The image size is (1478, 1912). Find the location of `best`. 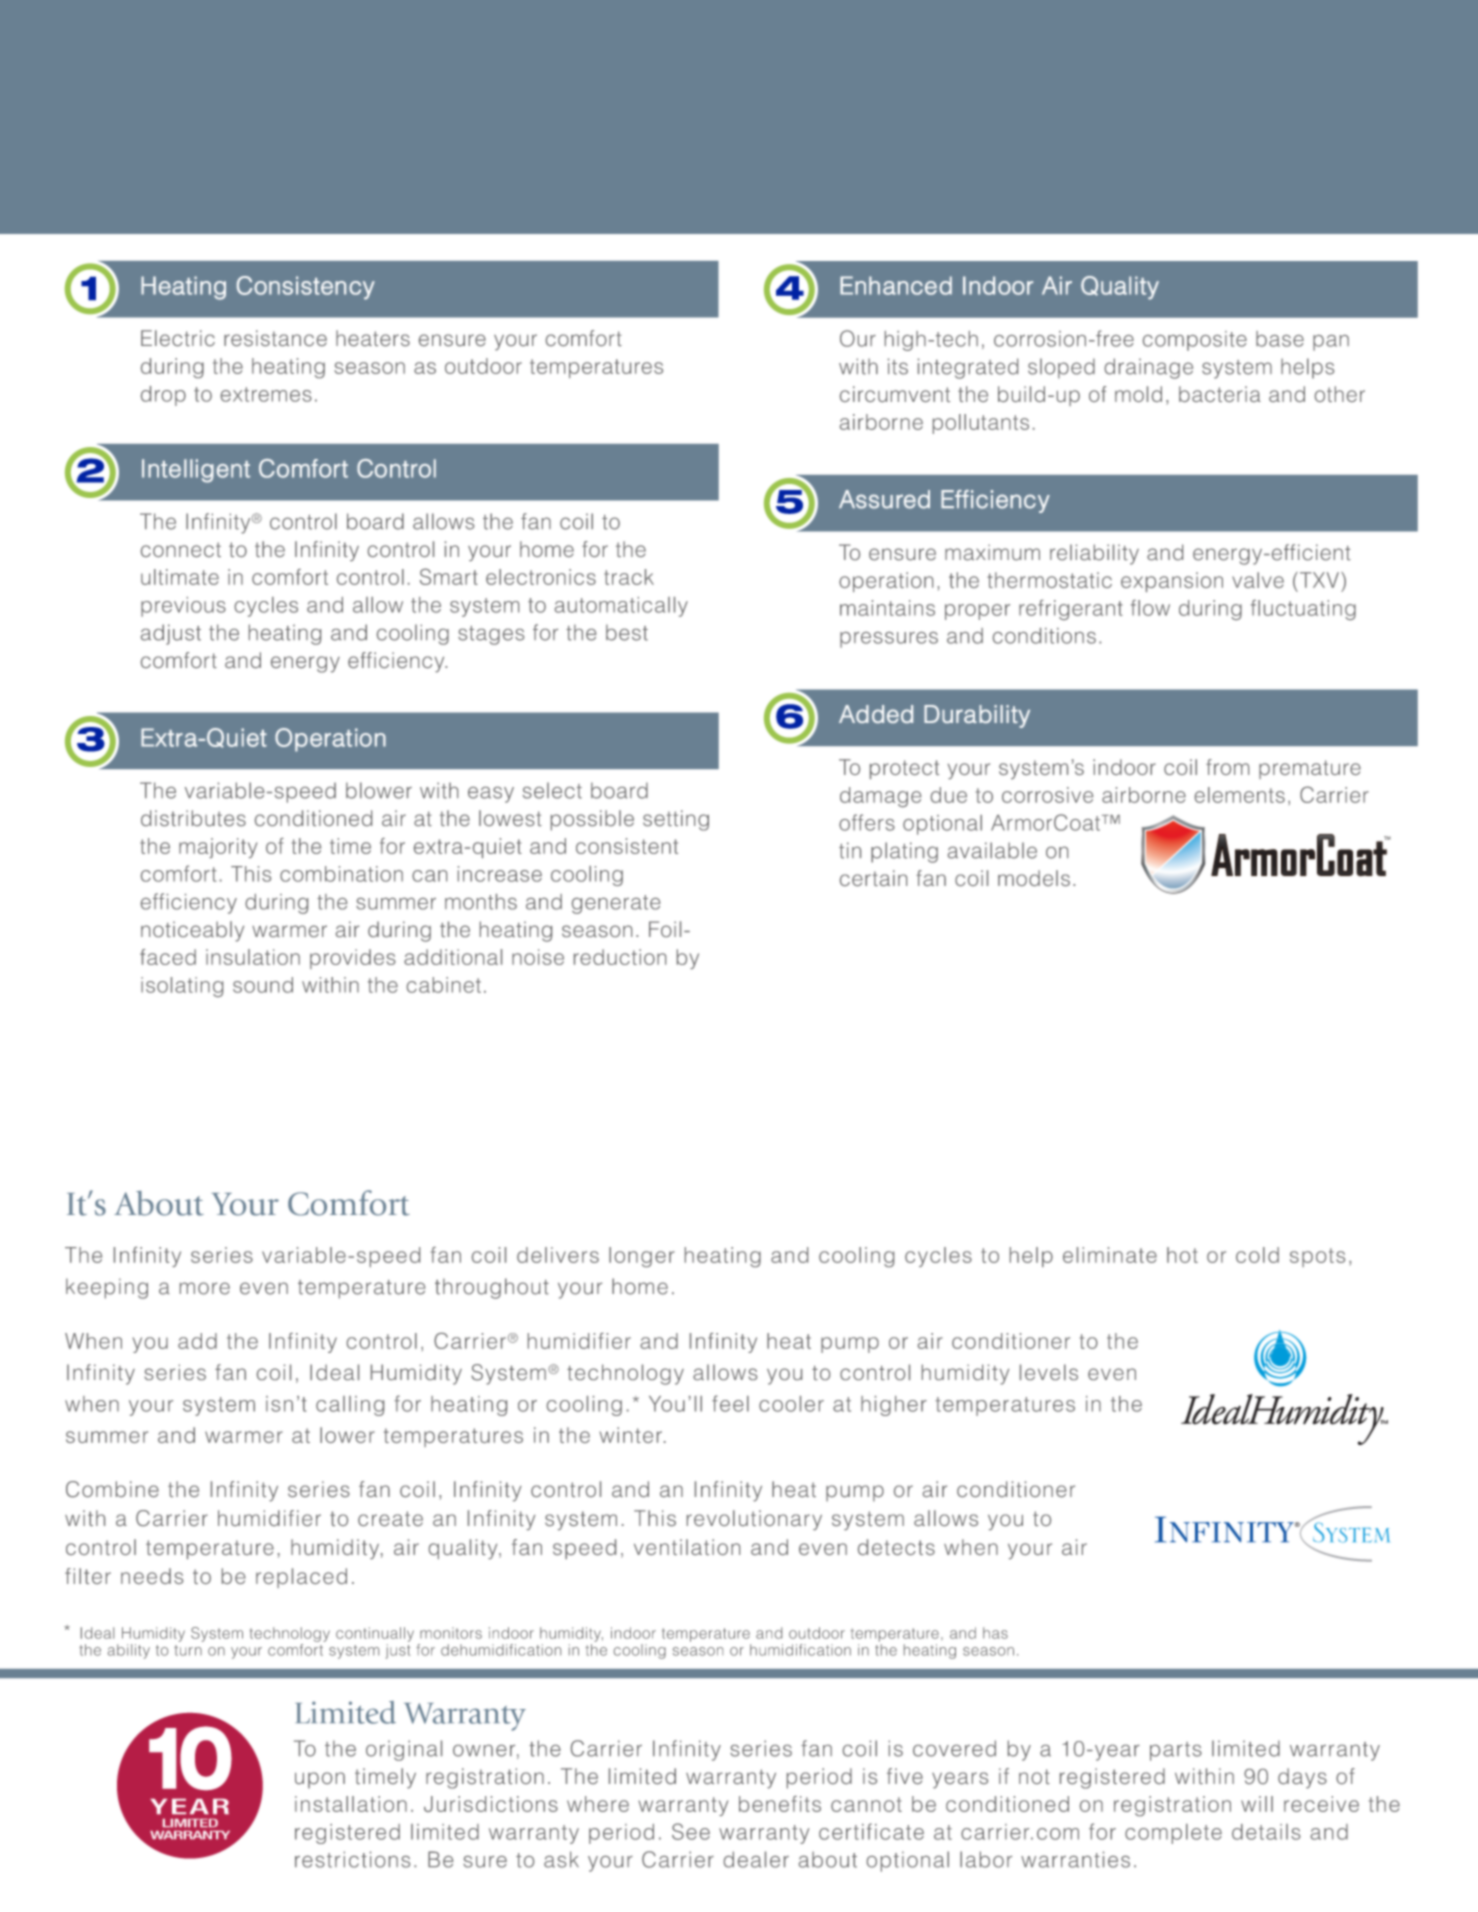

best is located at coordinates (627, 632).
